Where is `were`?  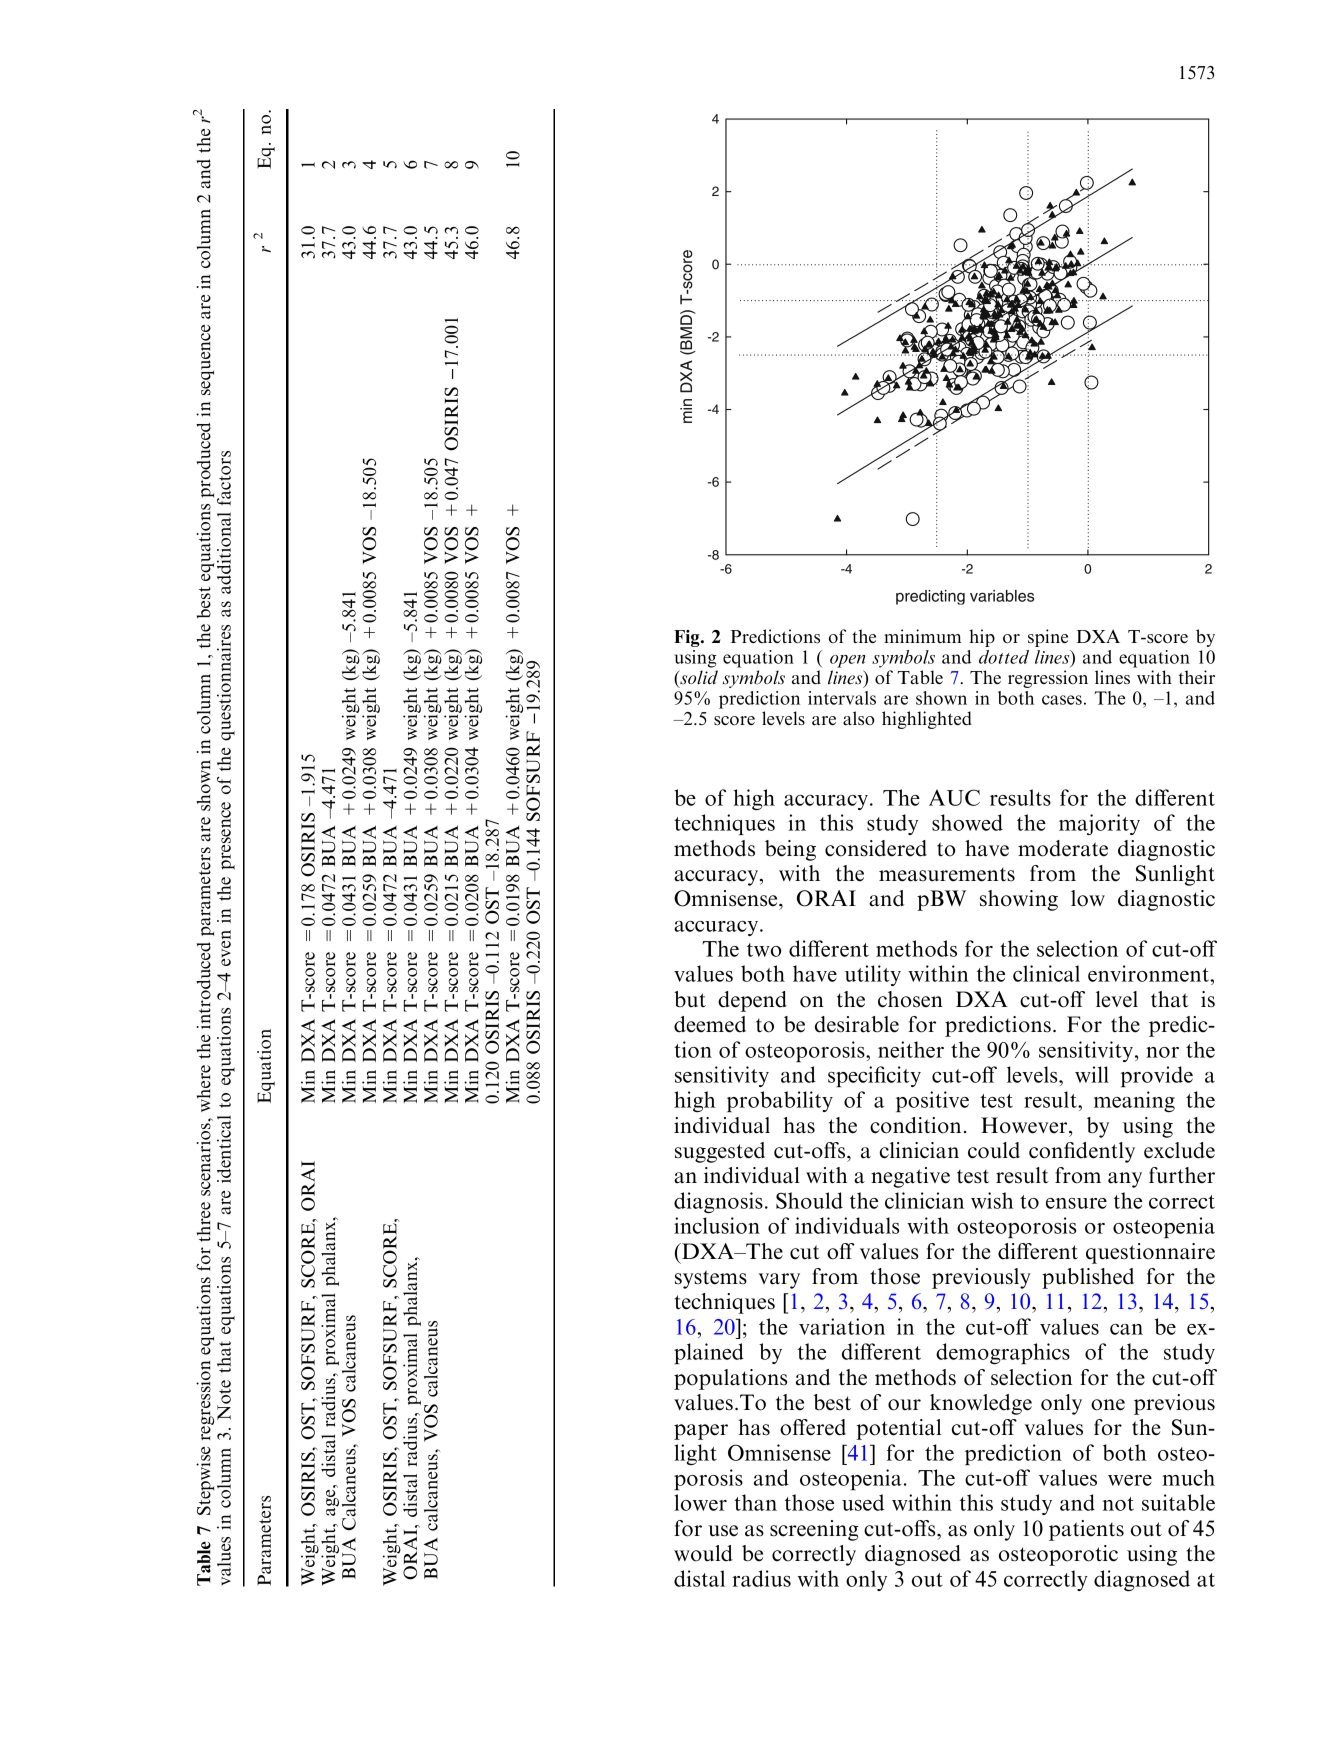
were is located at coordinates (1130, 1480).
